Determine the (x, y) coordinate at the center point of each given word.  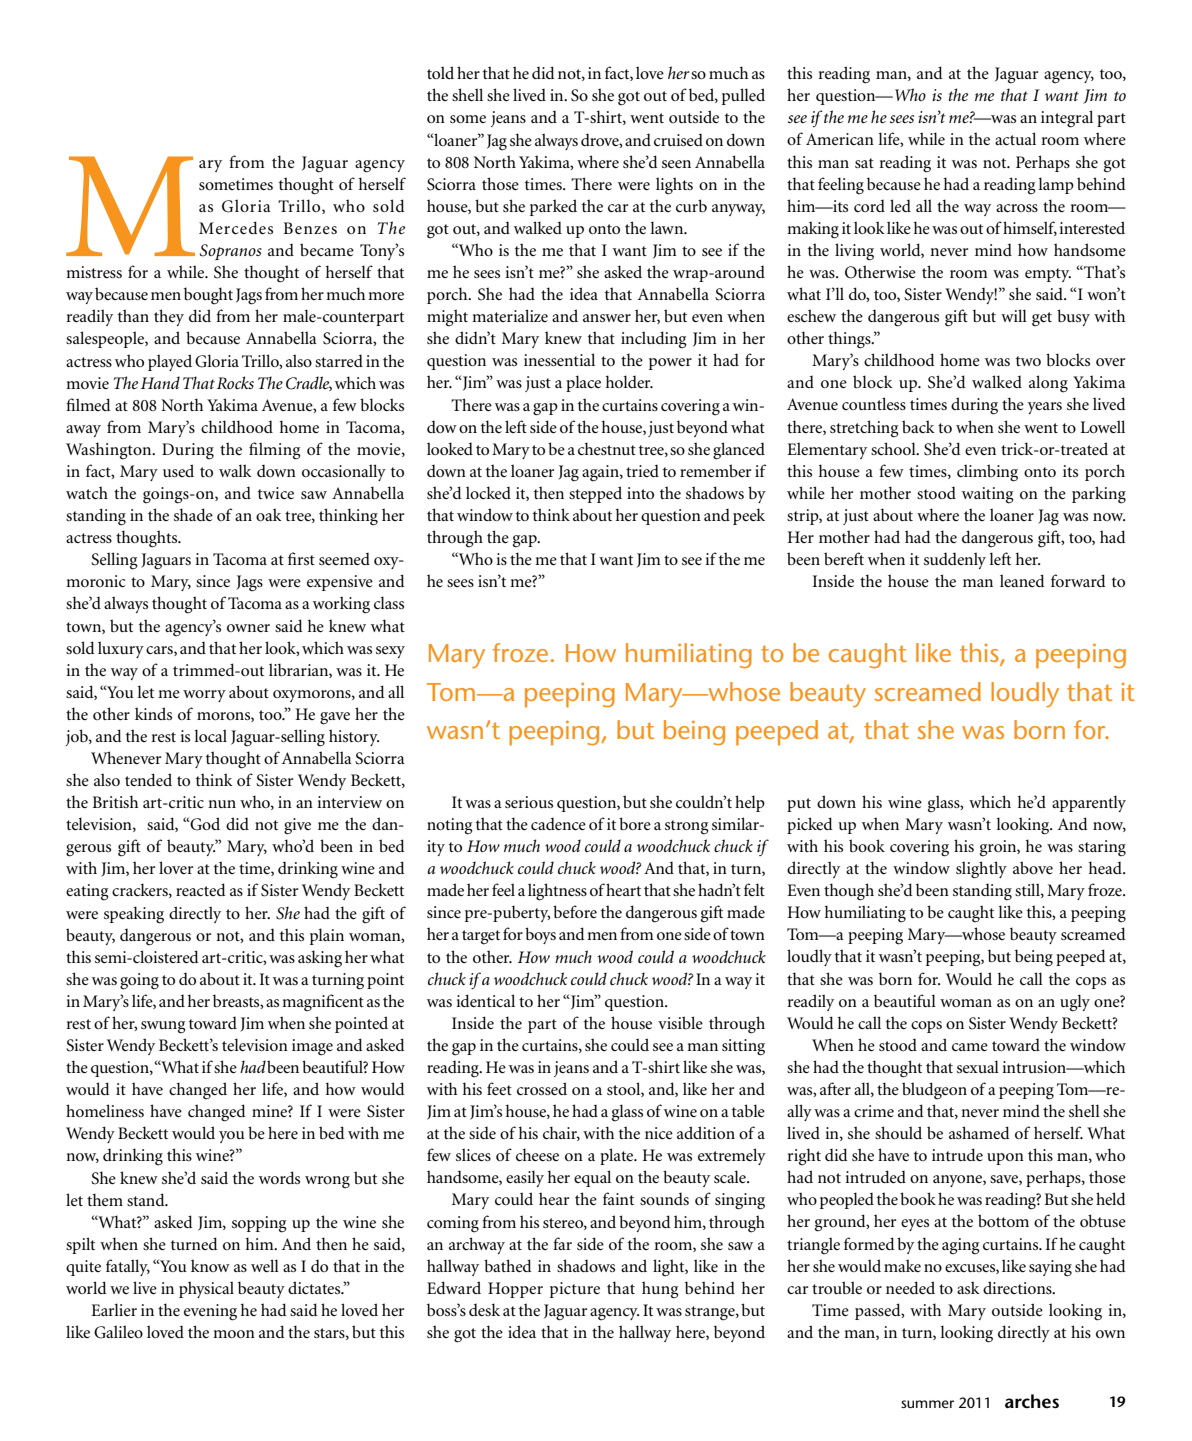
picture (575, 1290)
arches (1032, 1401)
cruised (678, 139)
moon (234, 1334)
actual (1015, 138)
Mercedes (236, 227)
